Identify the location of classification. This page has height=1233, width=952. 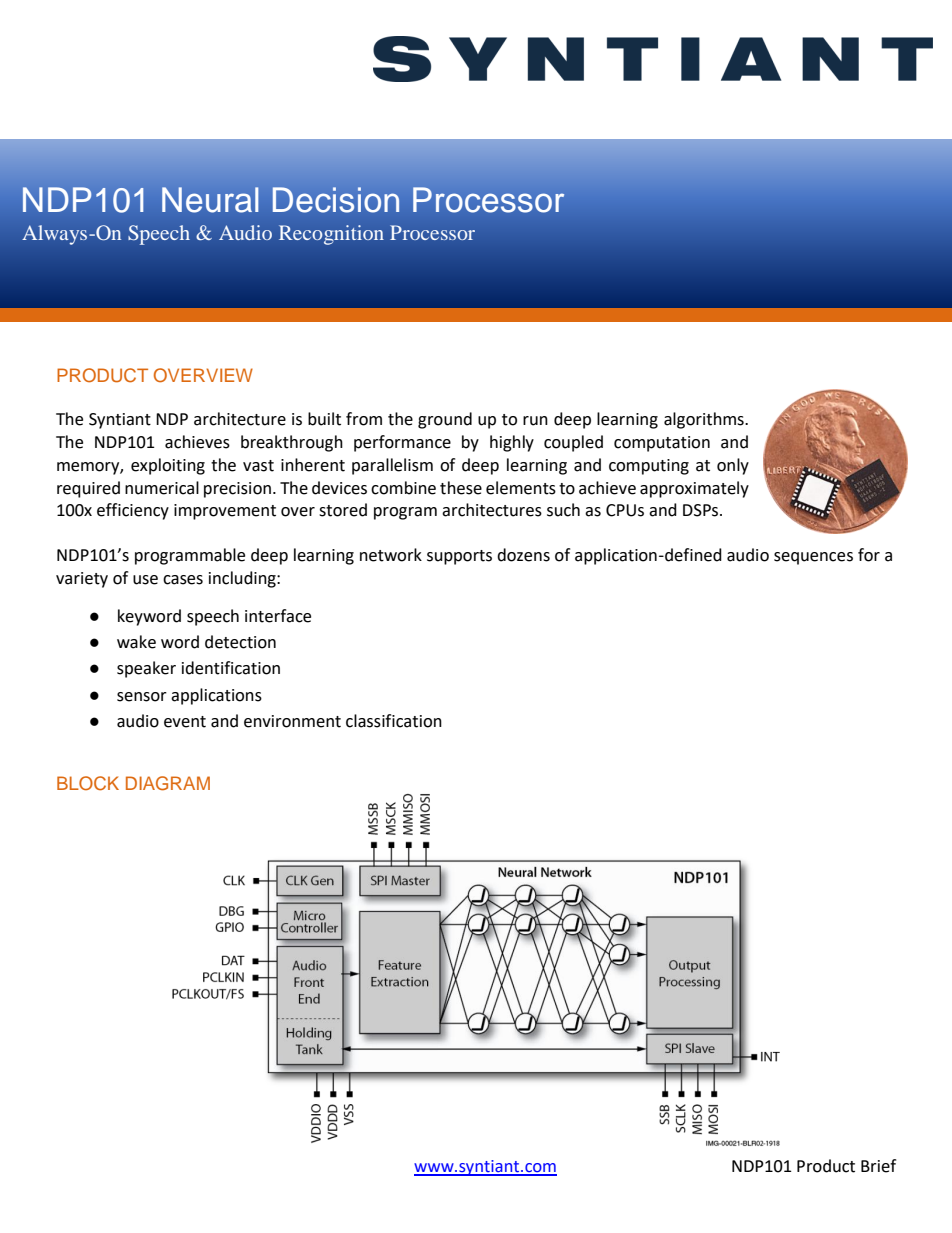
(394, 721).
